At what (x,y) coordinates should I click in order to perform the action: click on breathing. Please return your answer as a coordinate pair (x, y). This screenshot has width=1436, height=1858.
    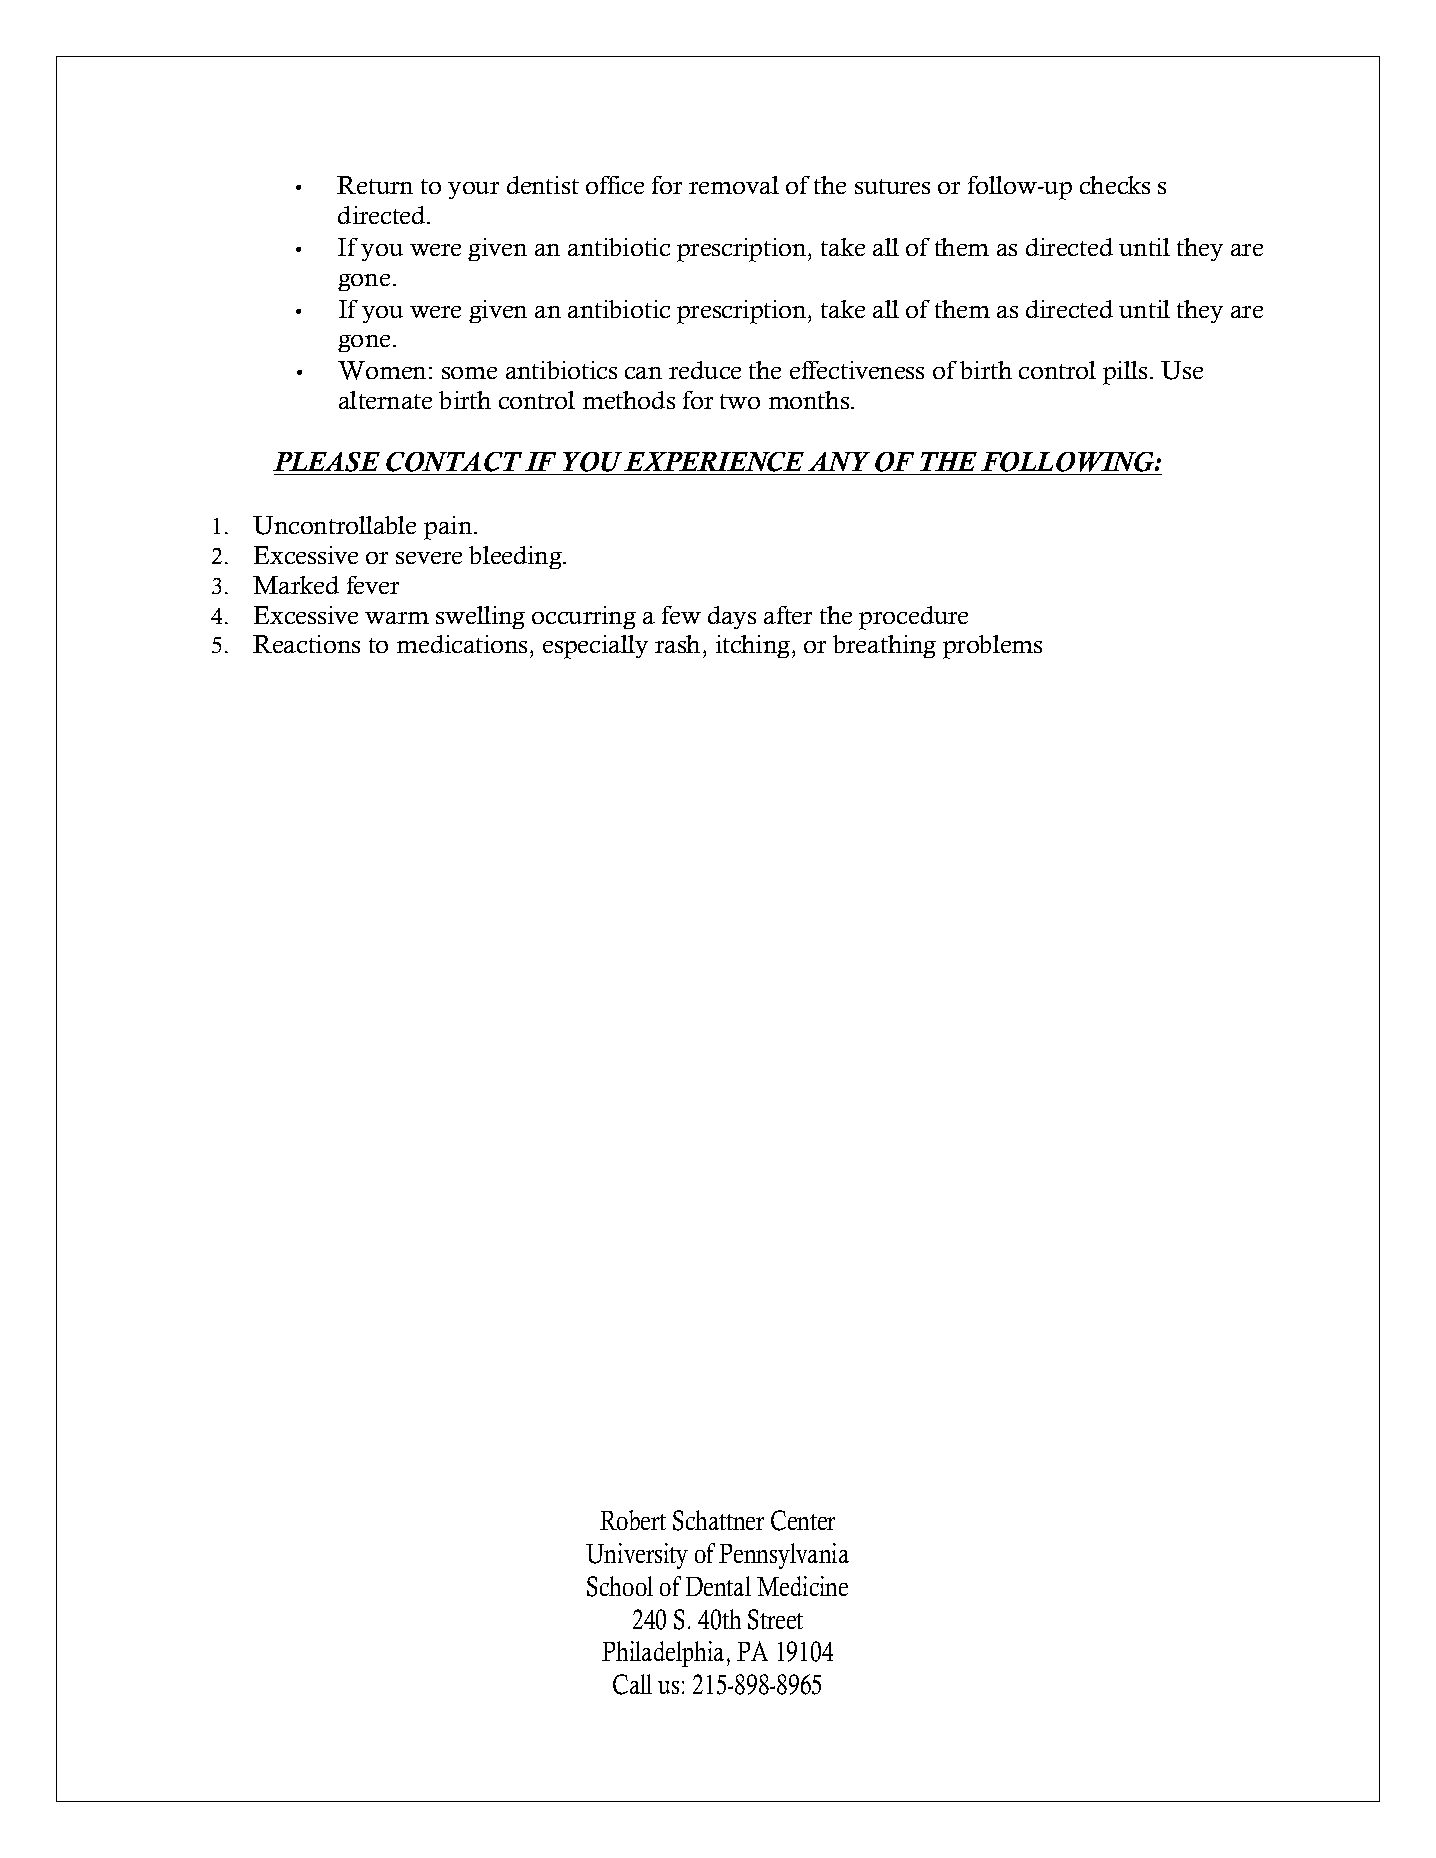
    Looking at the image, I should click on (884, 646).
